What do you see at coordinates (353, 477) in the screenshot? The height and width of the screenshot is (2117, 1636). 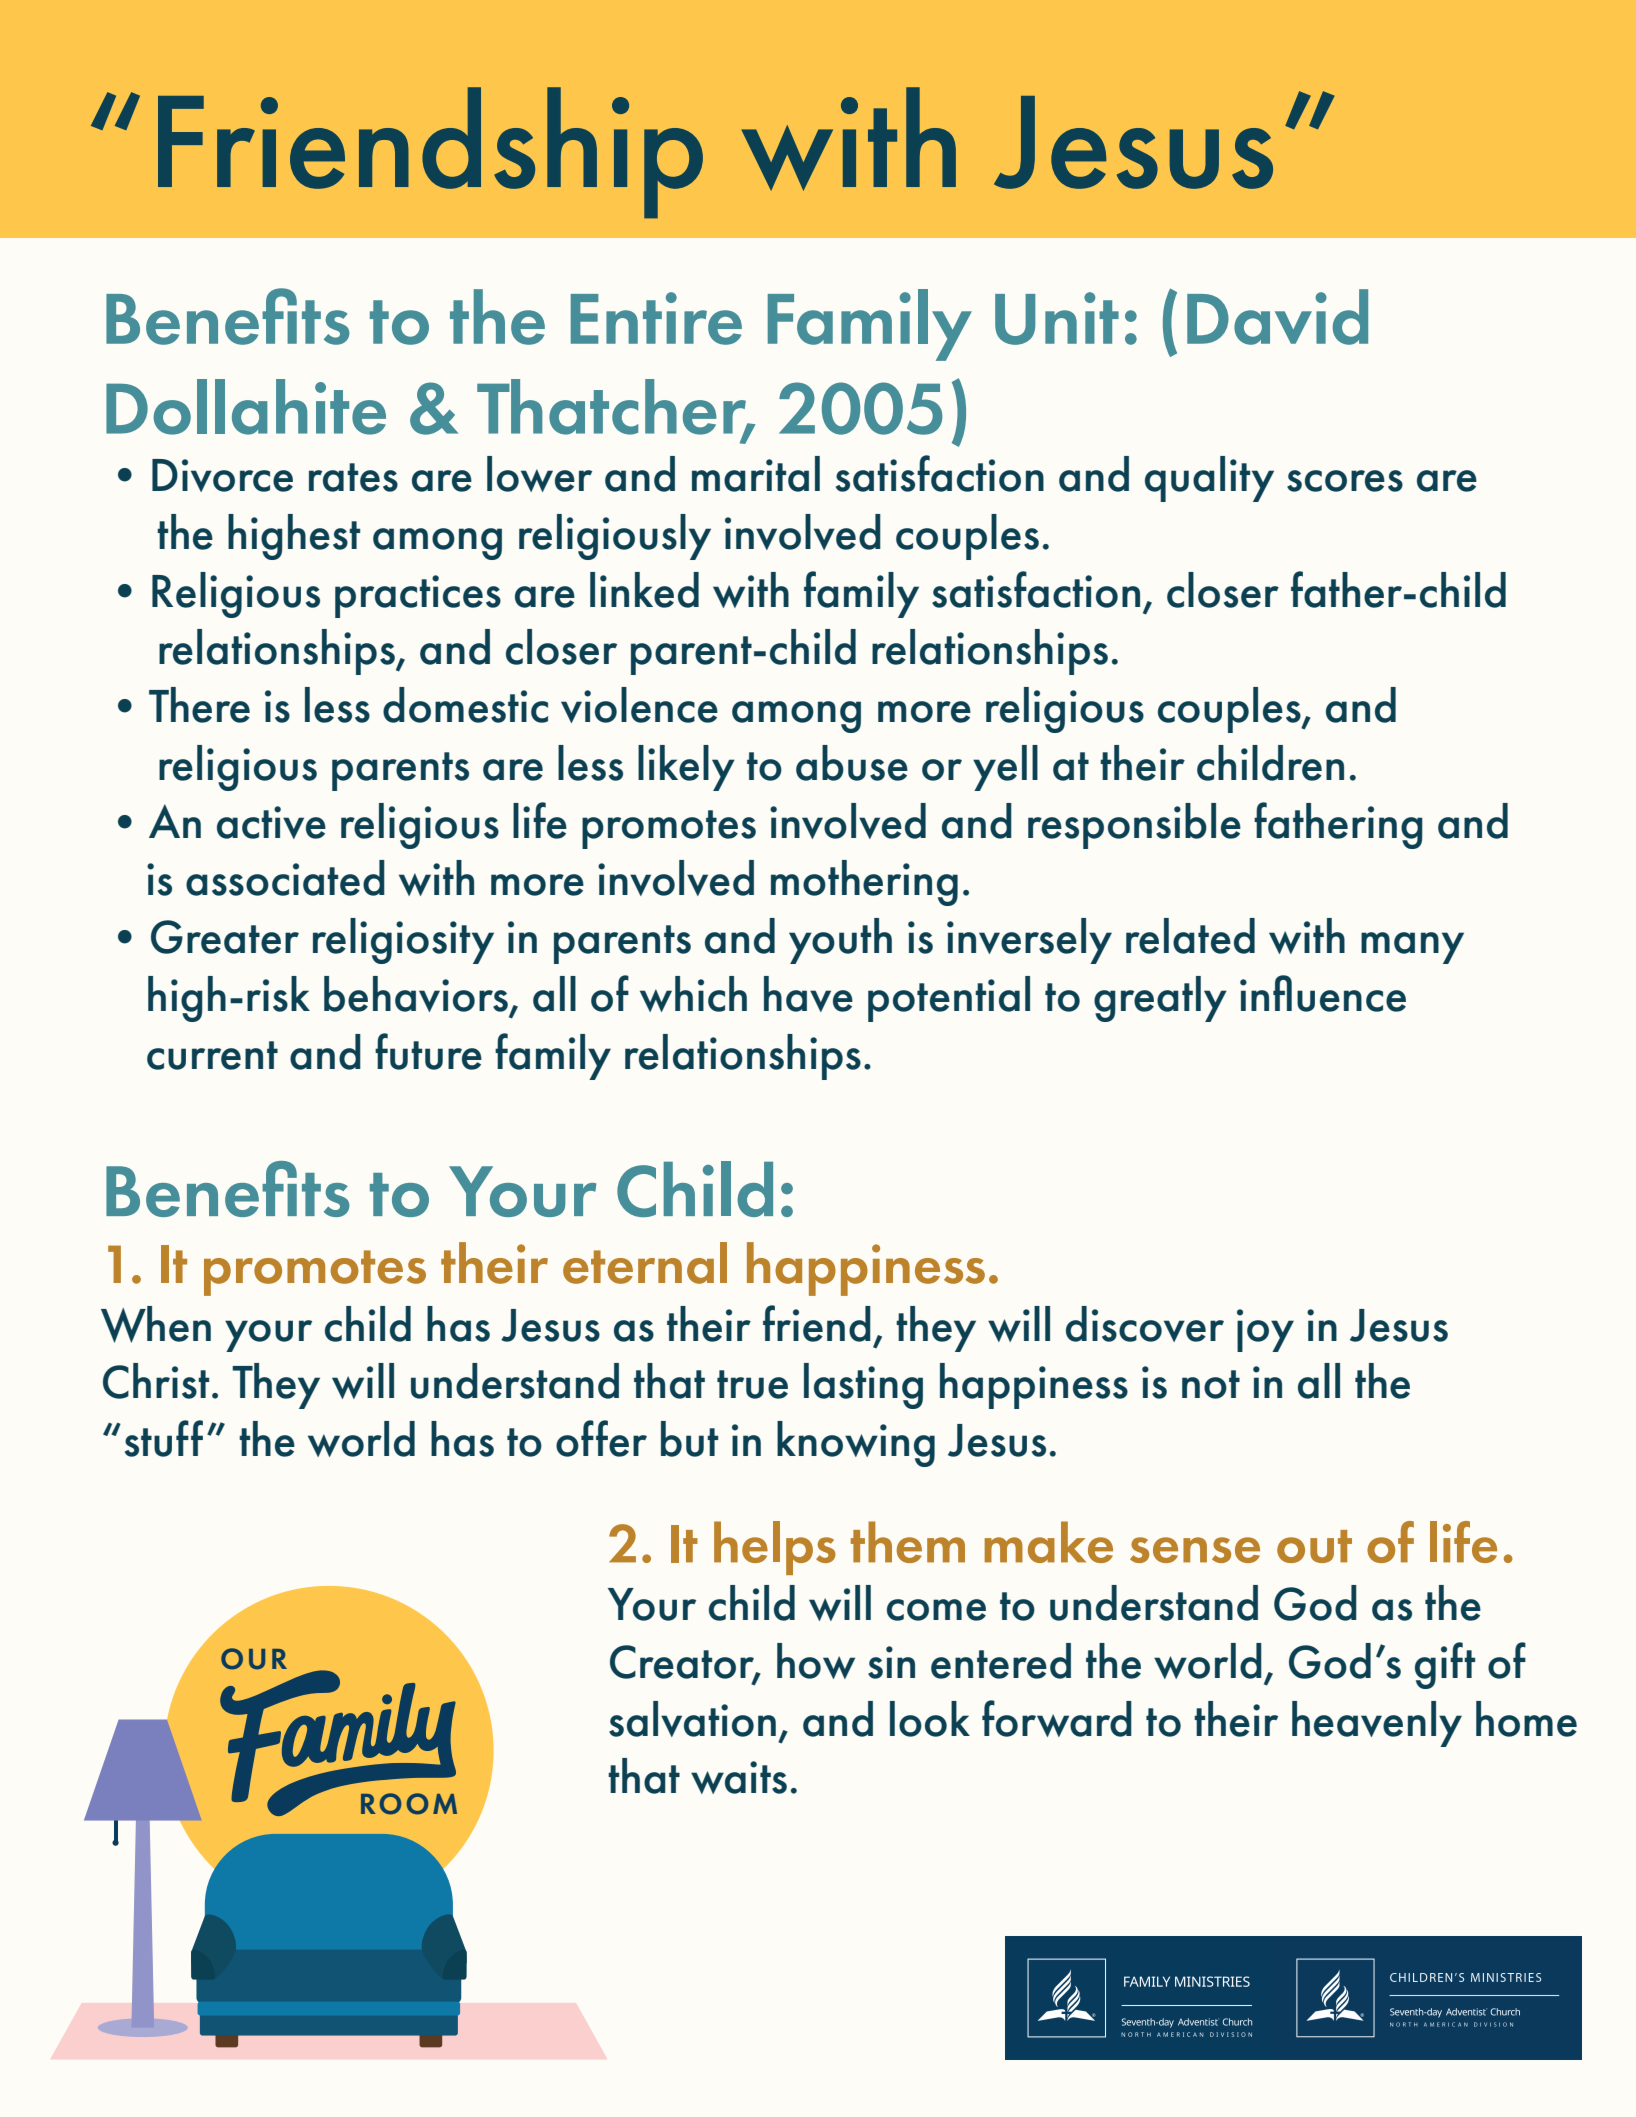 I see `rates` at bounding box center [353, 477].
